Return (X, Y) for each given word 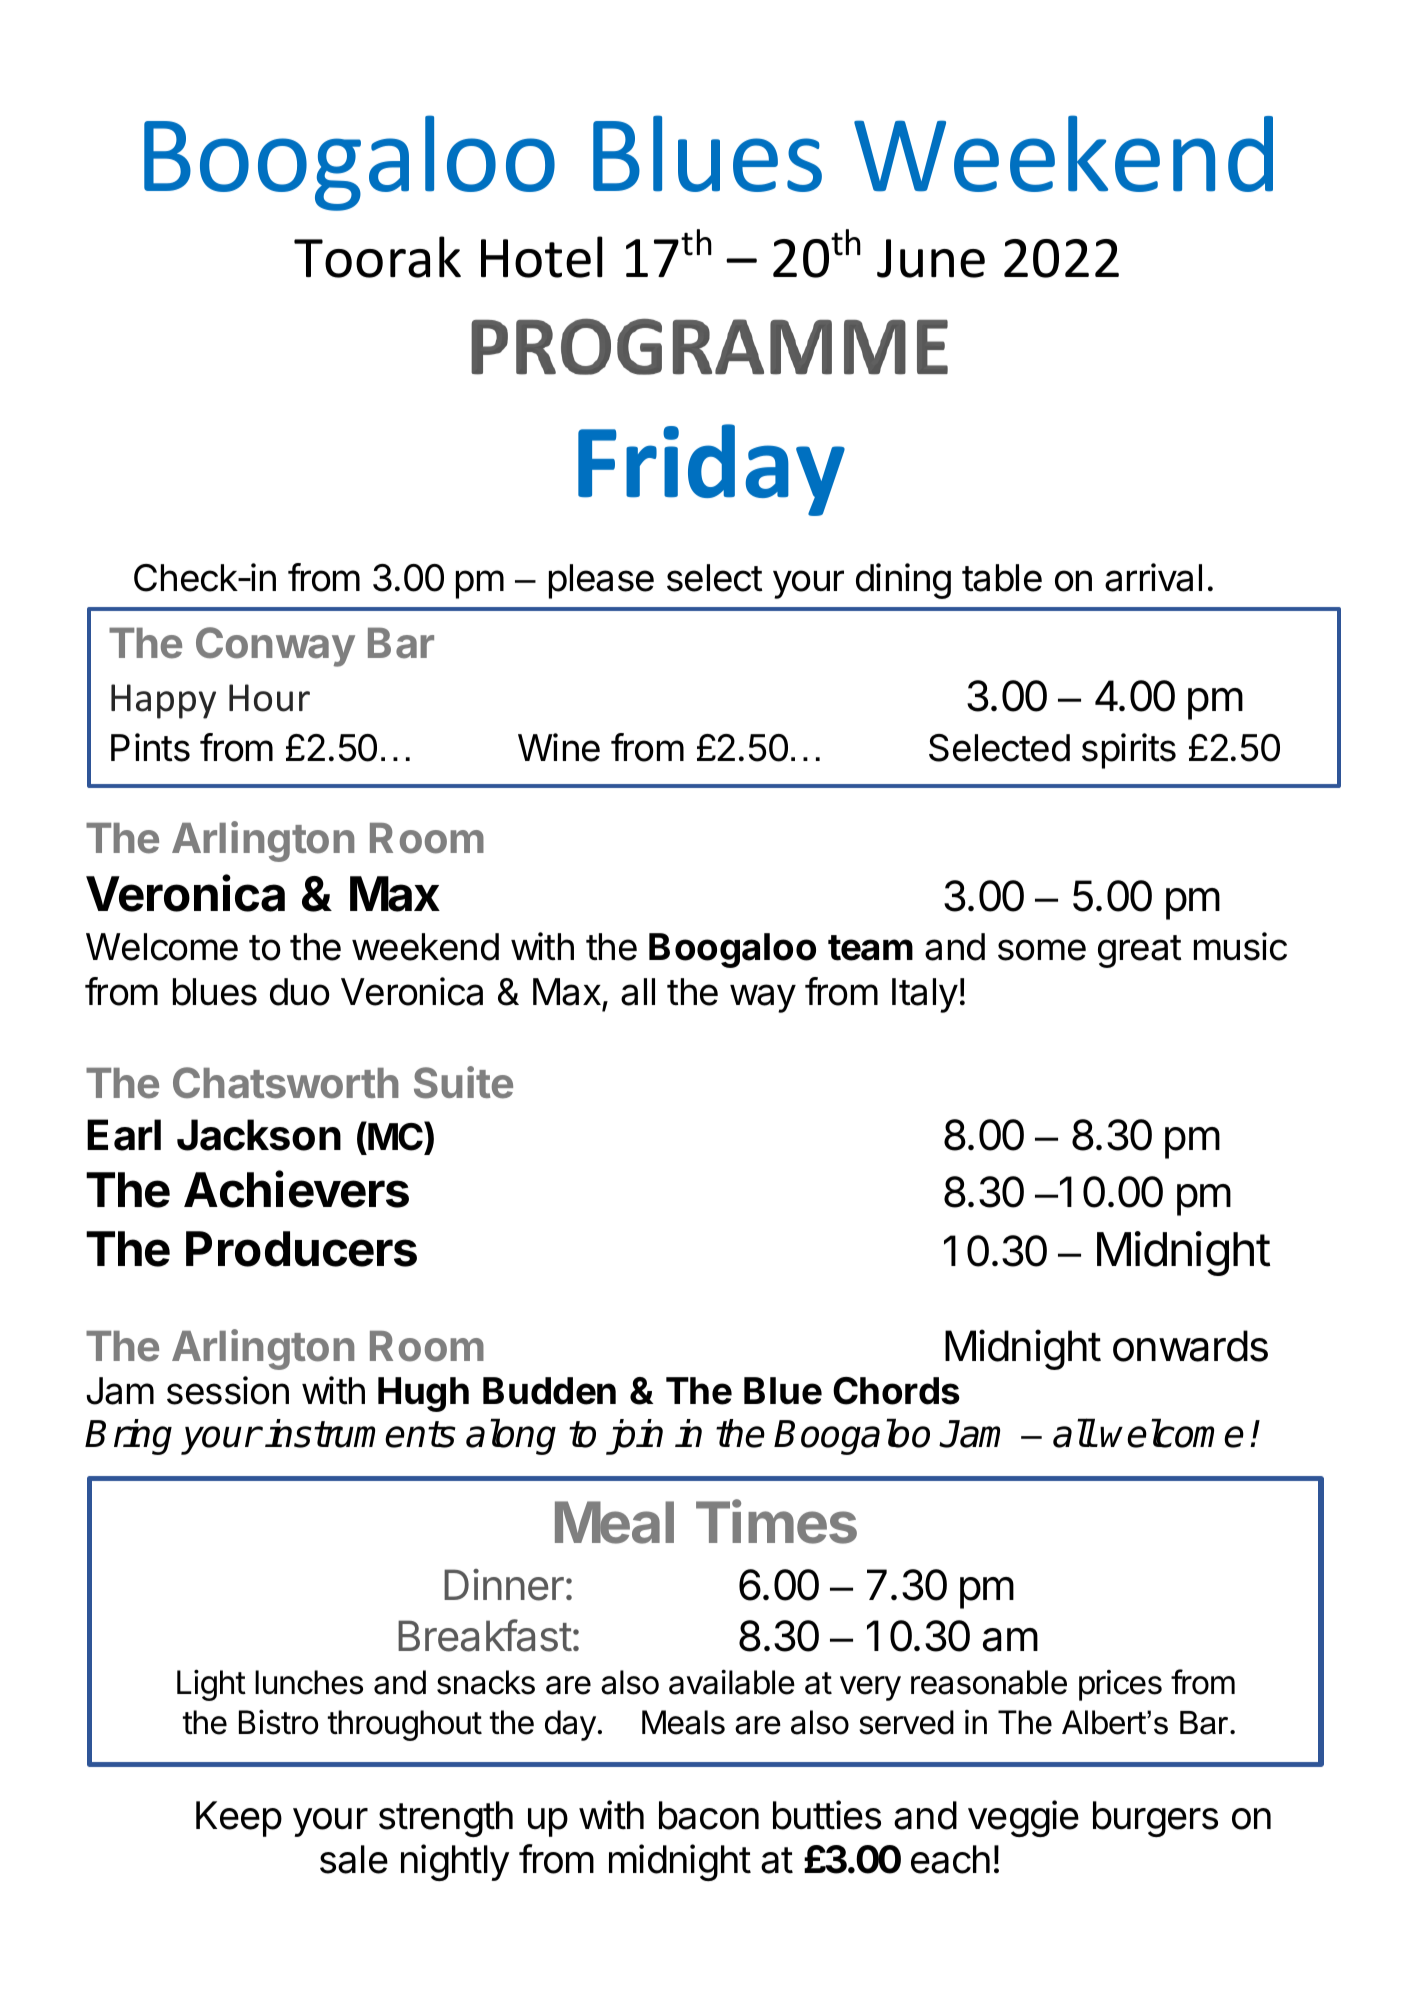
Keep (239, 1819)
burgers (1155, 1819)
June (931, 258)
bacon (709, 1815)
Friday (711, 470)
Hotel (542, 257)
